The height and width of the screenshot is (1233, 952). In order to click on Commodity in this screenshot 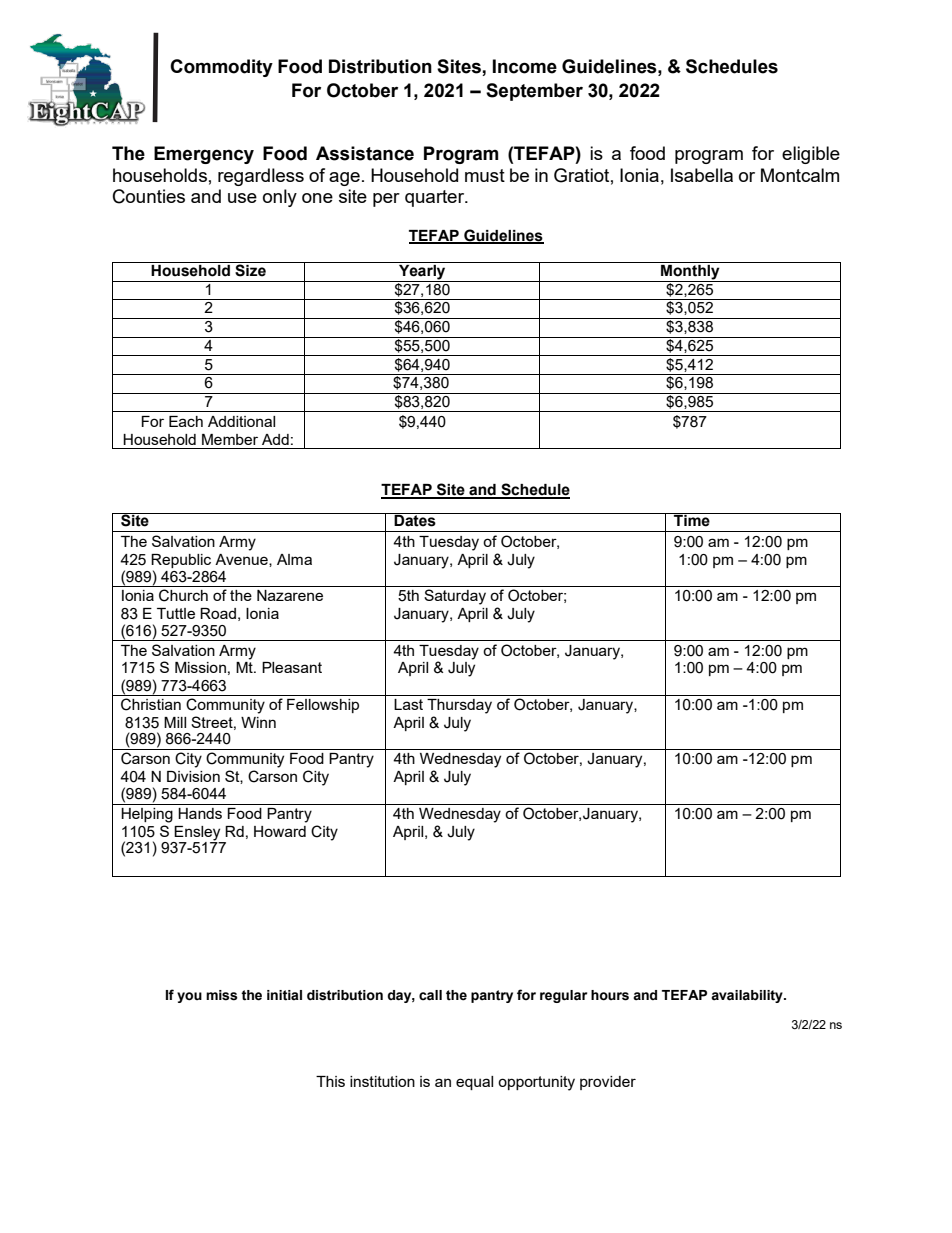, I will do `click(221, 68)`.
